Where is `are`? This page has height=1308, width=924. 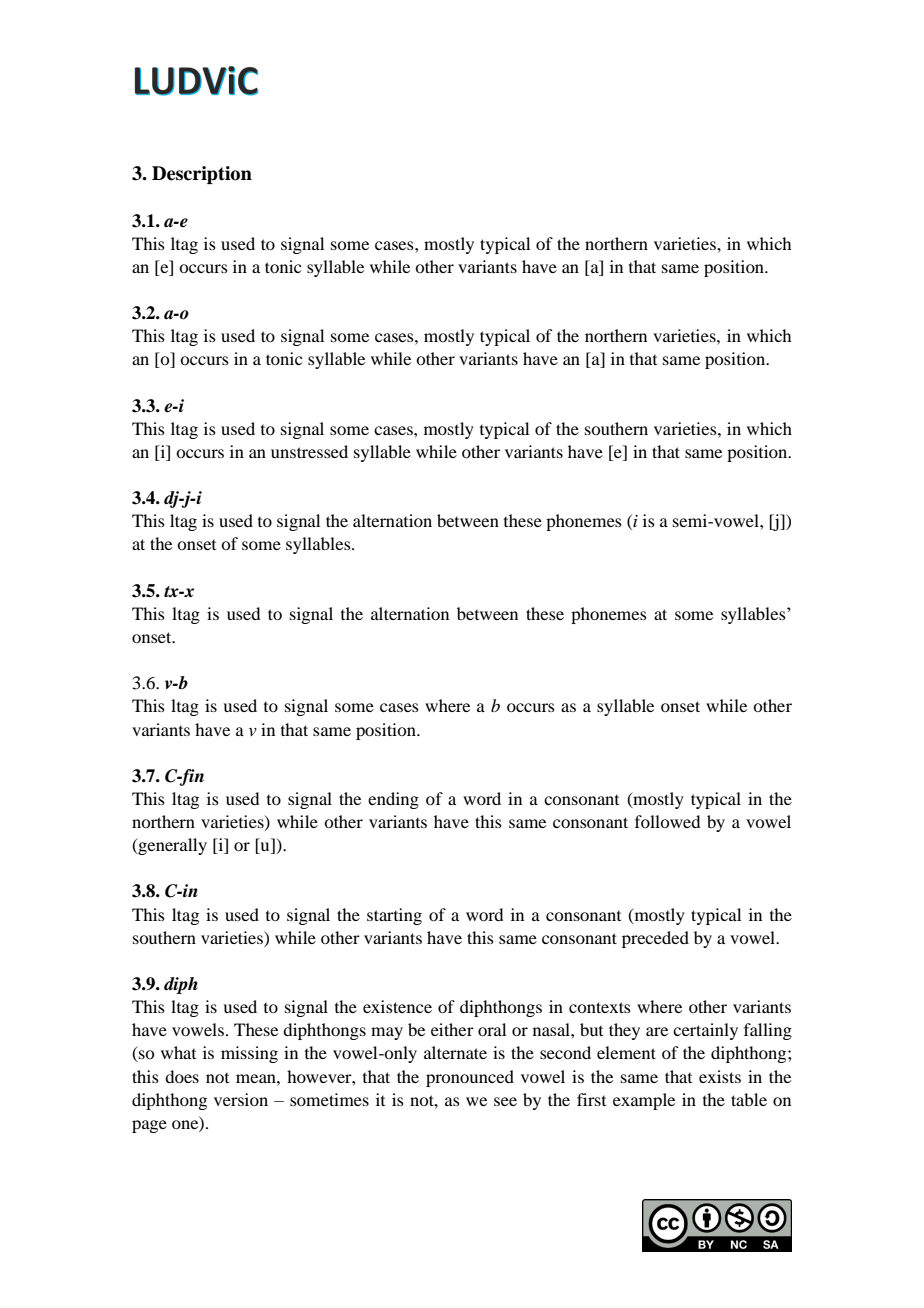 are is located at coordinates (657, 1031).
